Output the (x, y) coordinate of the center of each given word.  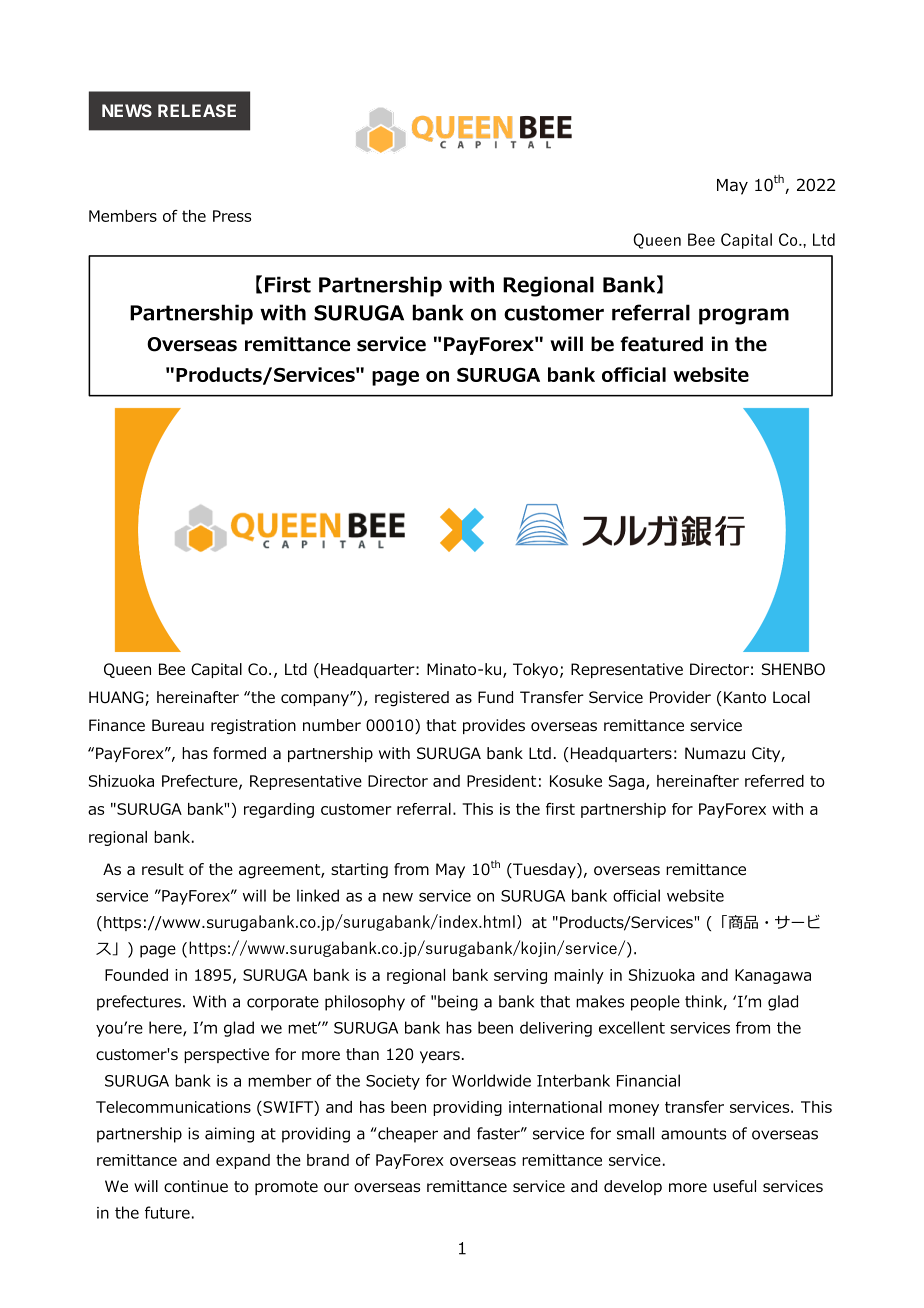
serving (520, 976)
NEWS (127, 110)
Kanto (745, 697)
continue (196, 1186)
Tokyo (535, 670)
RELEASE (197, 110)
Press (232, 216)
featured (661, 344)
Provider (680, 697)
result (163, 869)
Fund (495, 697)
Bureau (178, 725)
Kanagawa (773, 976)
